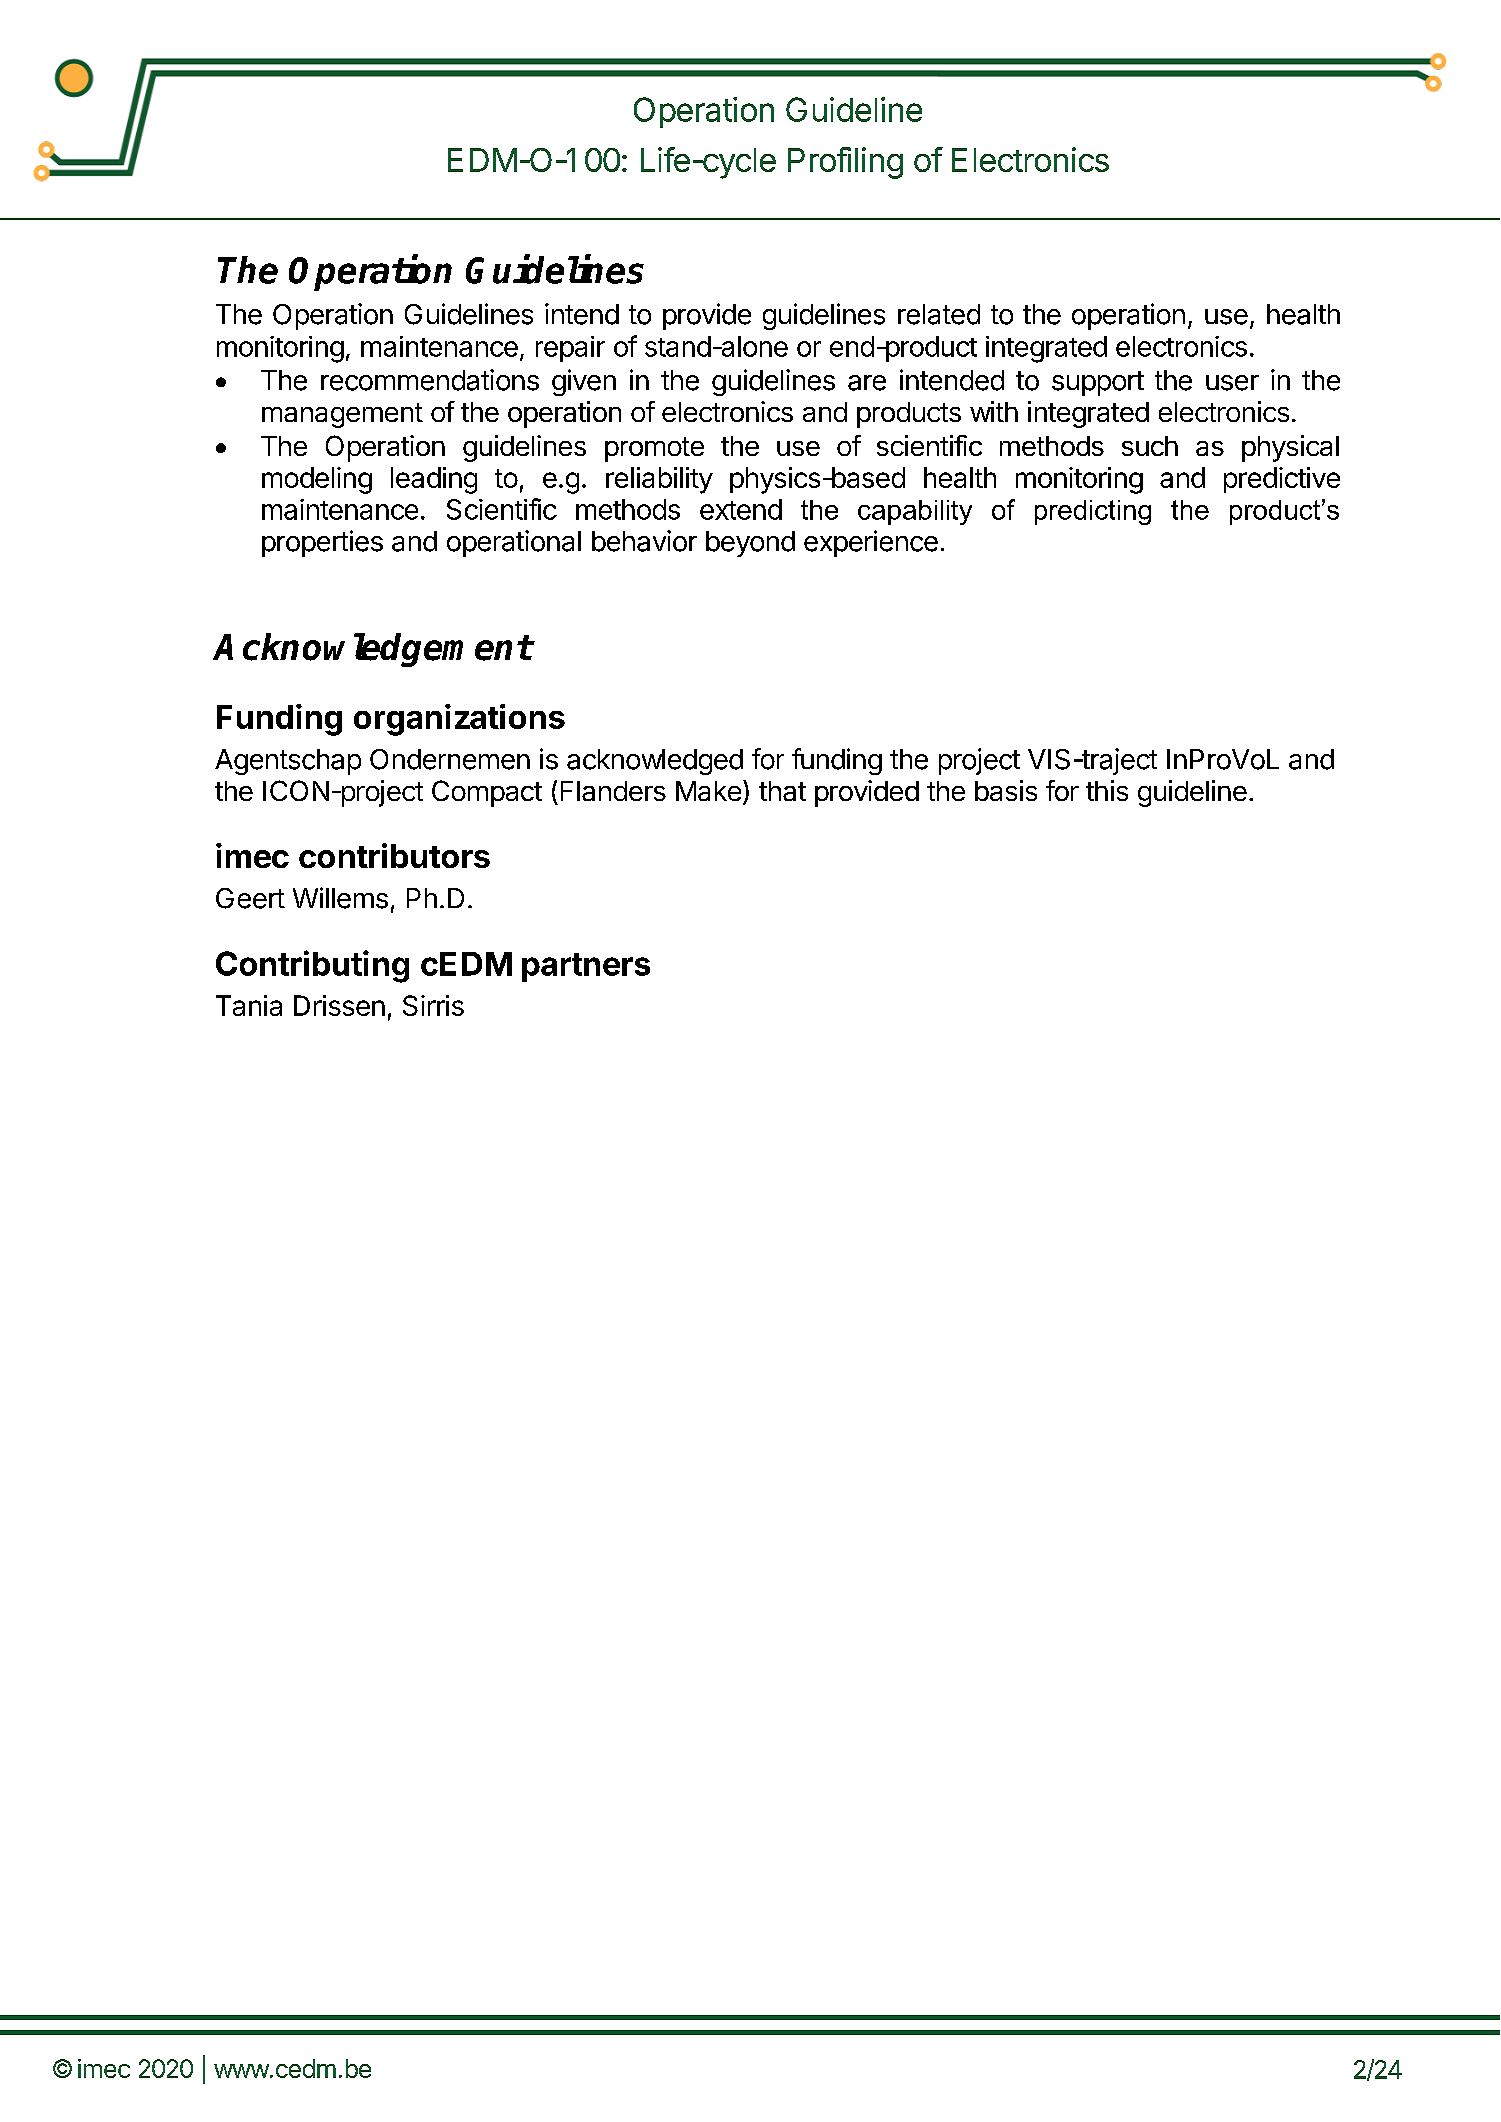 This page has width=1501, height=2122. What do you see at coordinates (586, 967) in the page?
I see `partners` at bounding box center [586, 967].
